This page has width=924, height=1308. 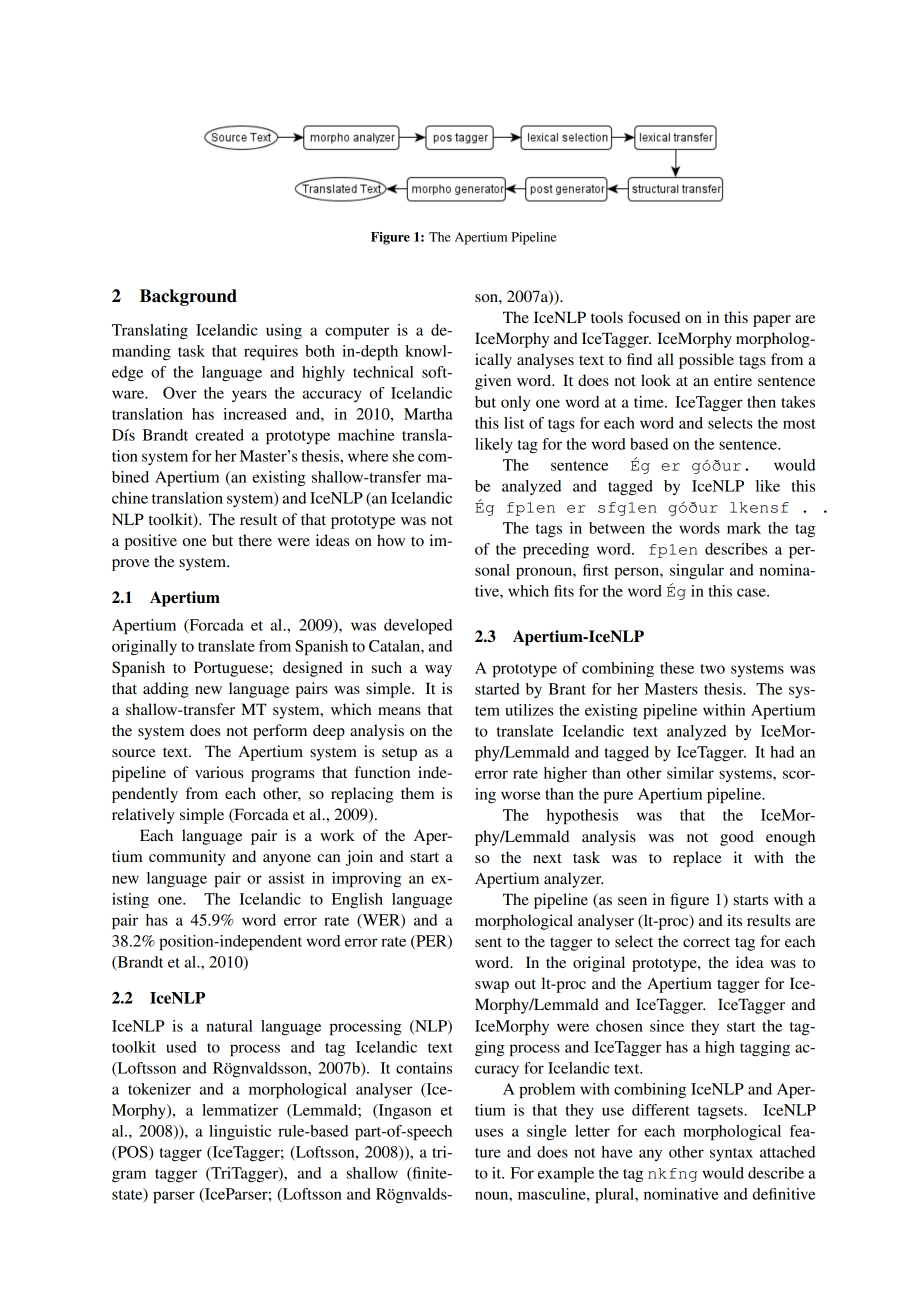 What do you see at coordinates (706, 361) in the page?
I see `possible` at bounding box center [706, 361].
